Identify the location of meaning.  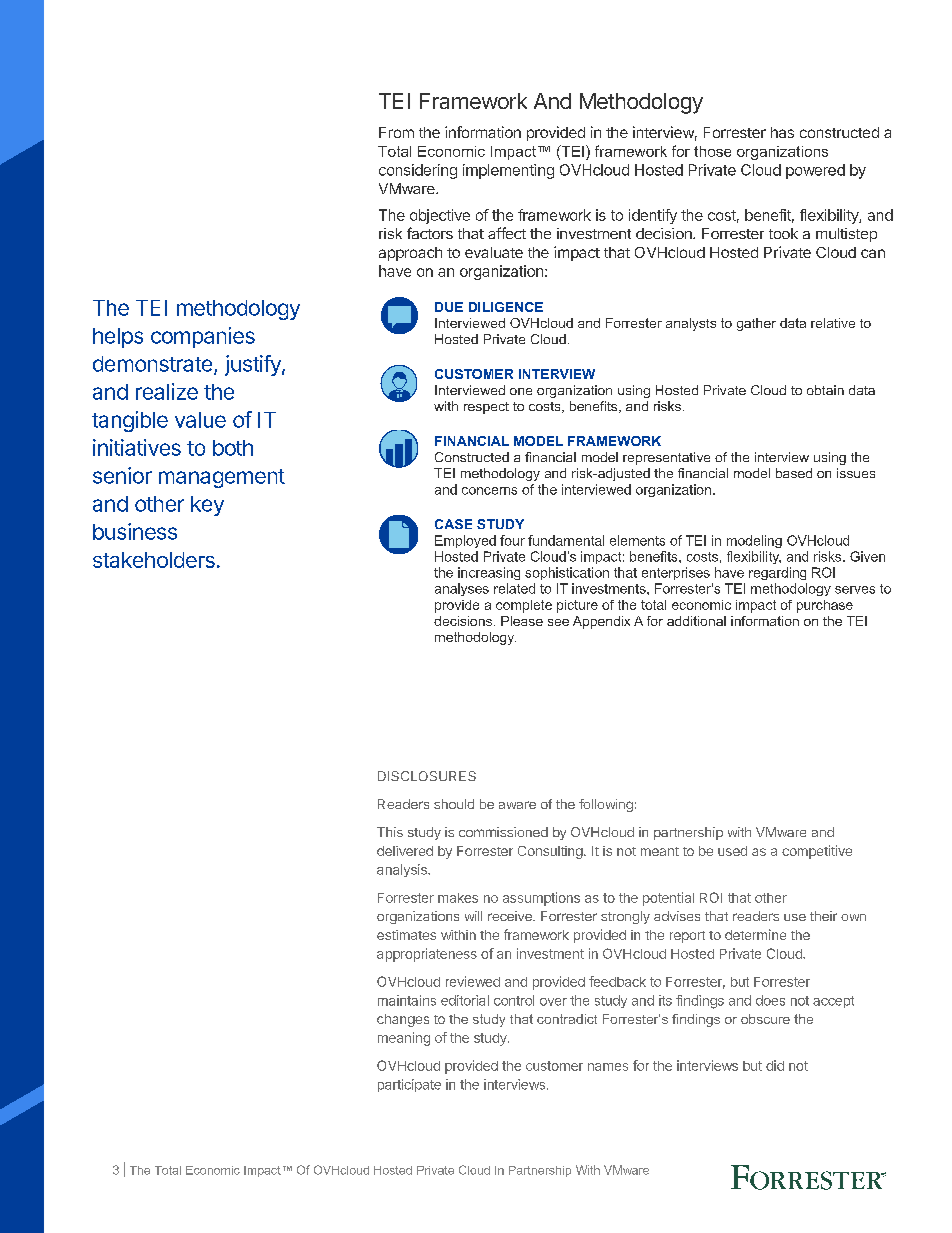
(404, 1039).
